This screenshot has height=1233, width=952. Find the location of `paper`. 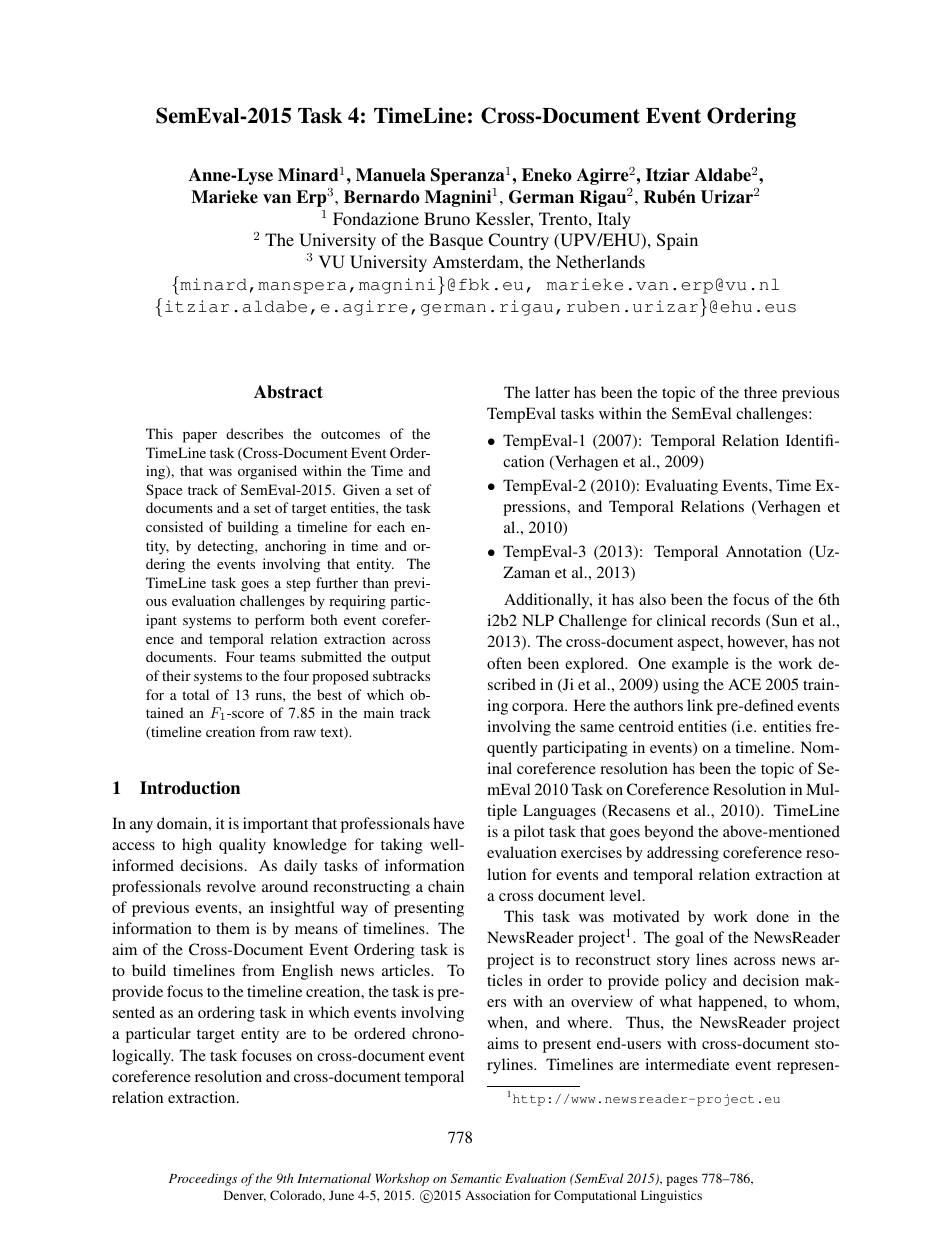

paper is located at coordinates (200, 437).
